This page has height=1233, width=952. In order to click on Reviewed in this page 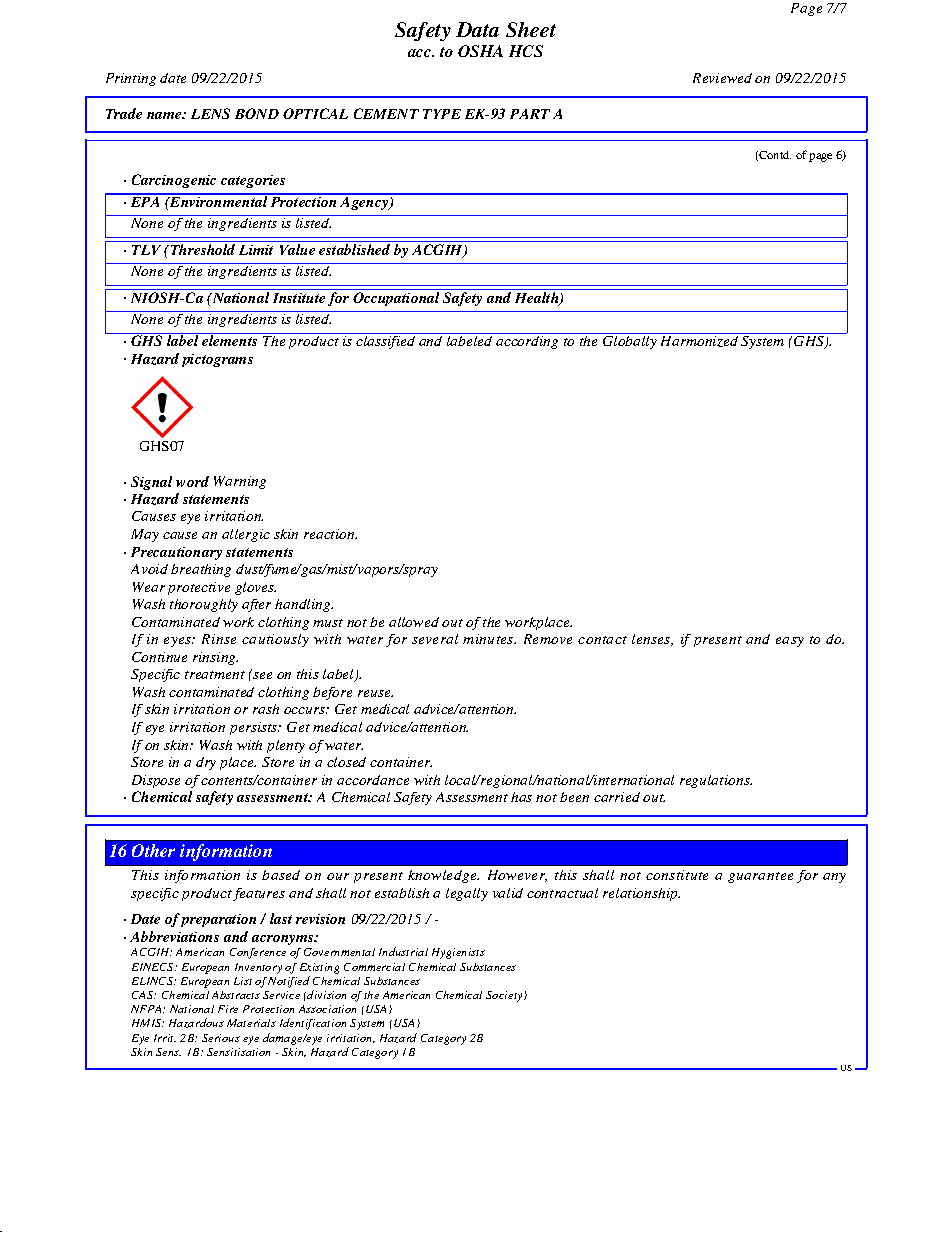, I will do `click(722, 78)`.
